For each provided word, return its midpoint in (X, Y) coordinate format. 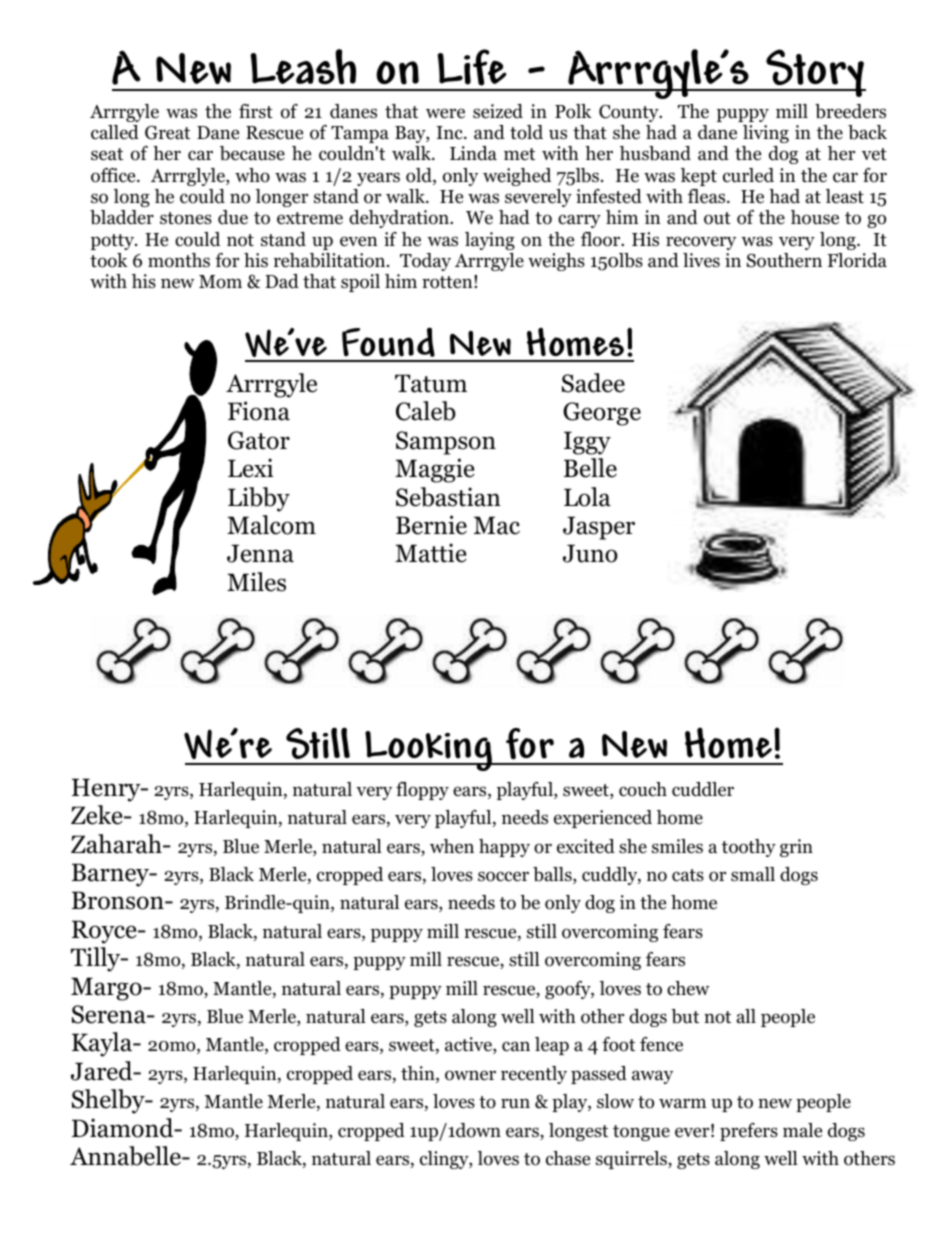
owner (470, 1075)
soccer (503, 876)
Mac (497, 525)
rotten (448, 282)
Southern (784, 260)
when (452, 846)
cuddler (703, 789)
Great (167, 132)
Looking (429, 751)
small (753, 874)
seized (498, 111)
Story (815, 73)
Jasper (599, 528)
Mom (220, 282)
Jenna (260, 553)
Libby (259, 499)
